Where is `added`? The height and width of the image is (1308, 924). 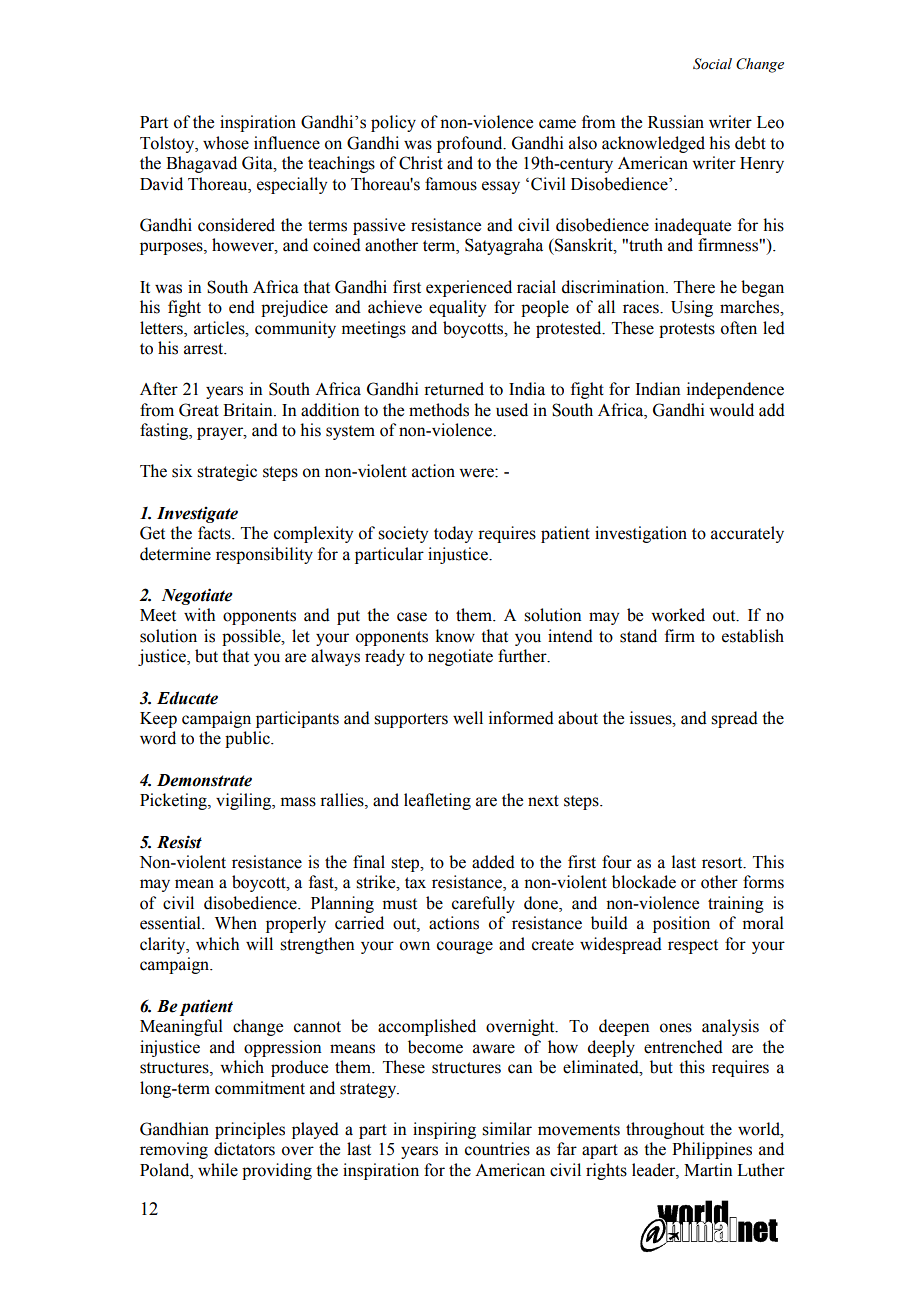
added is located at coordinates (493, 862).
